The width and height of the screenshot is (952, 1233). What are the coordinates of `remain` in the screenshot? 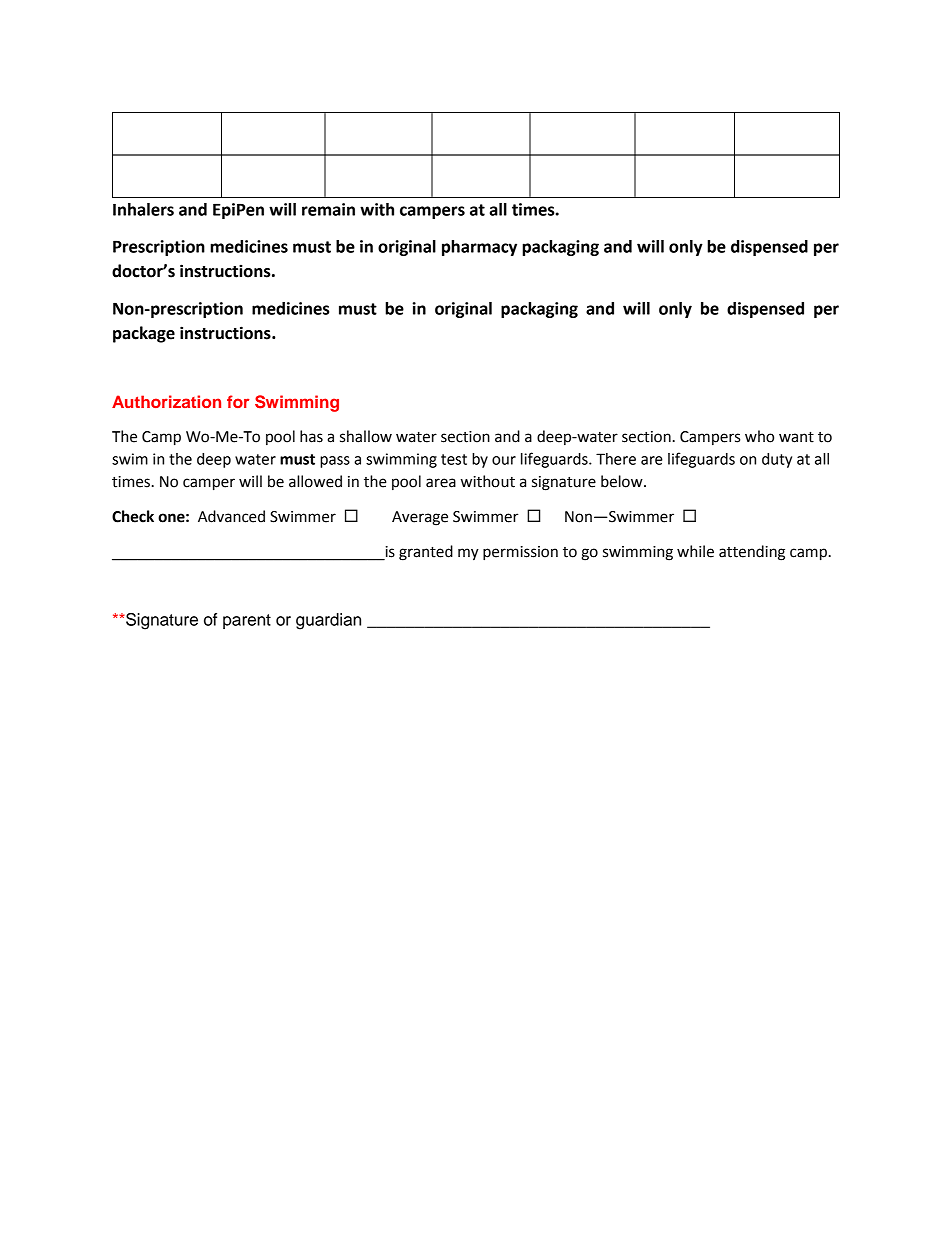 It's located at (328, 209).
